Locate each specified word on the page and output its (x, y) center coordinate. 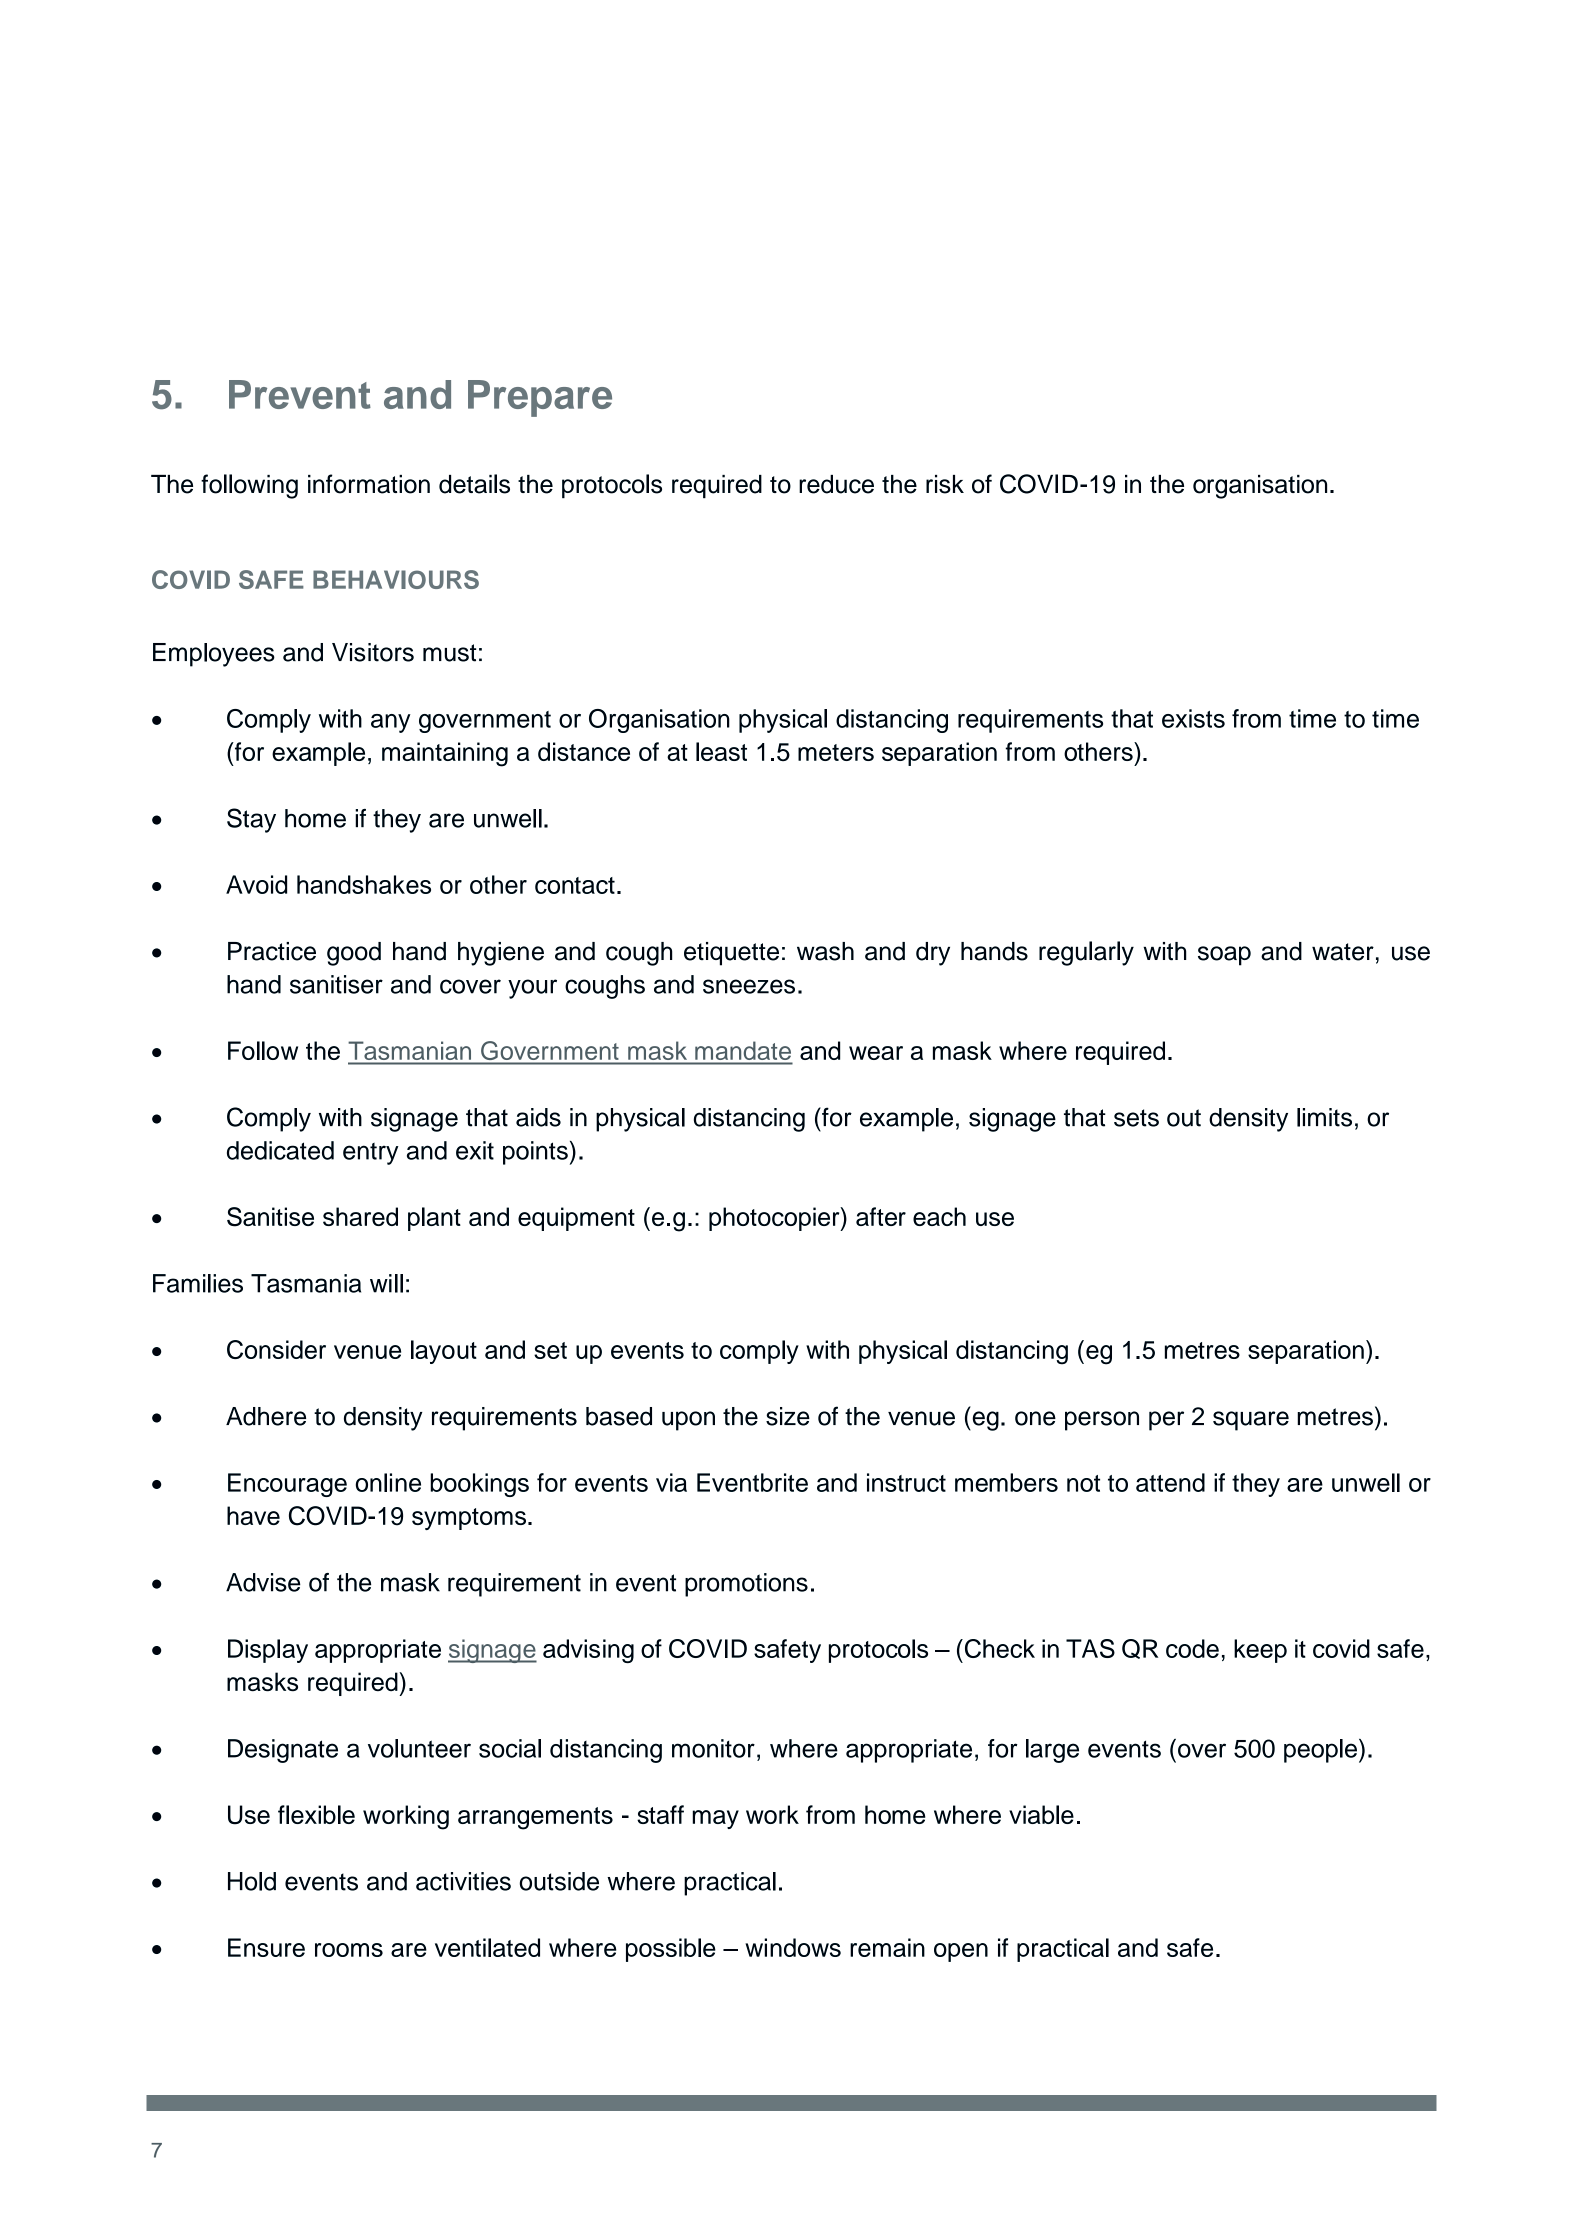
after (881, 1216)
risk (945, 484)
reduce (836, 484)
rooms (349, 1950)
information (369, 484)
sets (1136, 1118)
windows (793, 1947)
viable (1041, 1814)
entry (371, 1154)
